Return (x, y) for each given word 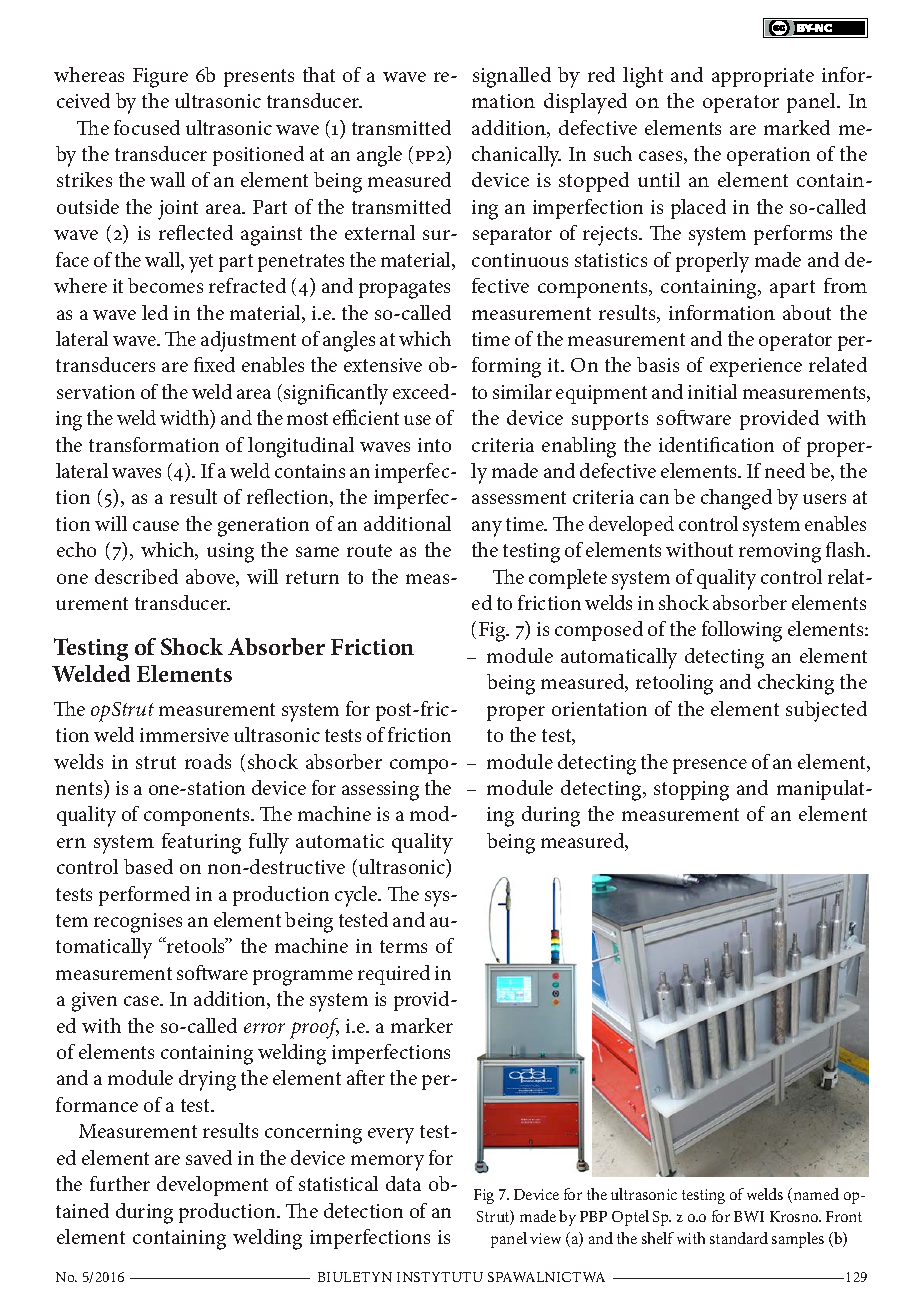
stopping (691, 791)
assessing (380, 791)
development (212, 1186)
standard (739, 1238)
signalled (512, 77)
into (434, 445)
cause (156, 526)
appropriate (763, 77)
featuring (201, 843)
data (403, 1183)
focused (147, 127)
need (785, 470)
